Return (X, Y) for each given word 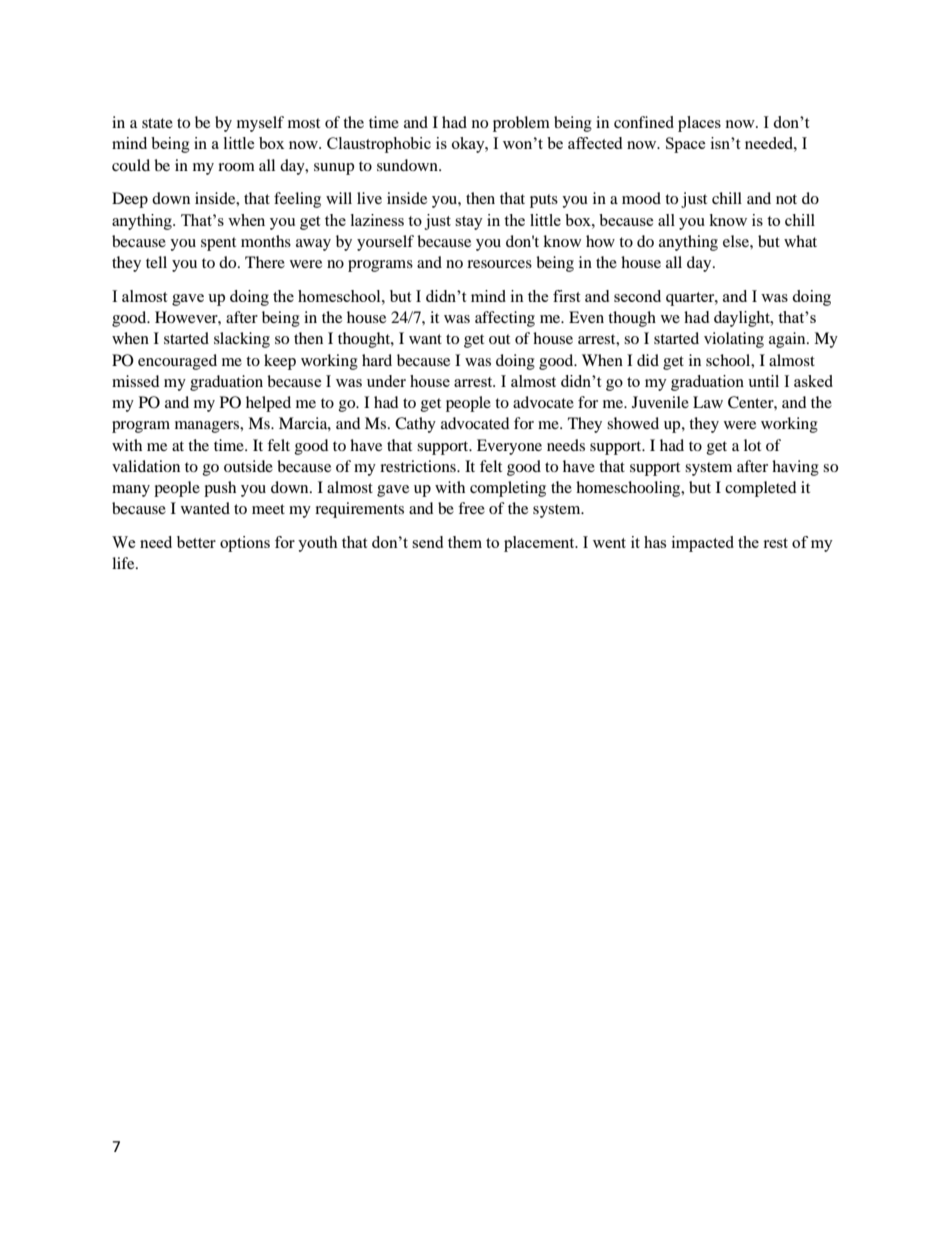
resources (499, 264)
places (699, 124)
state (157, 123)
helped (268, 404)
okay (469, 145)
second (637, 296)
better (196, 542)
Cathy (415, 425)
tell (156, 262)
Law (708, 402)
